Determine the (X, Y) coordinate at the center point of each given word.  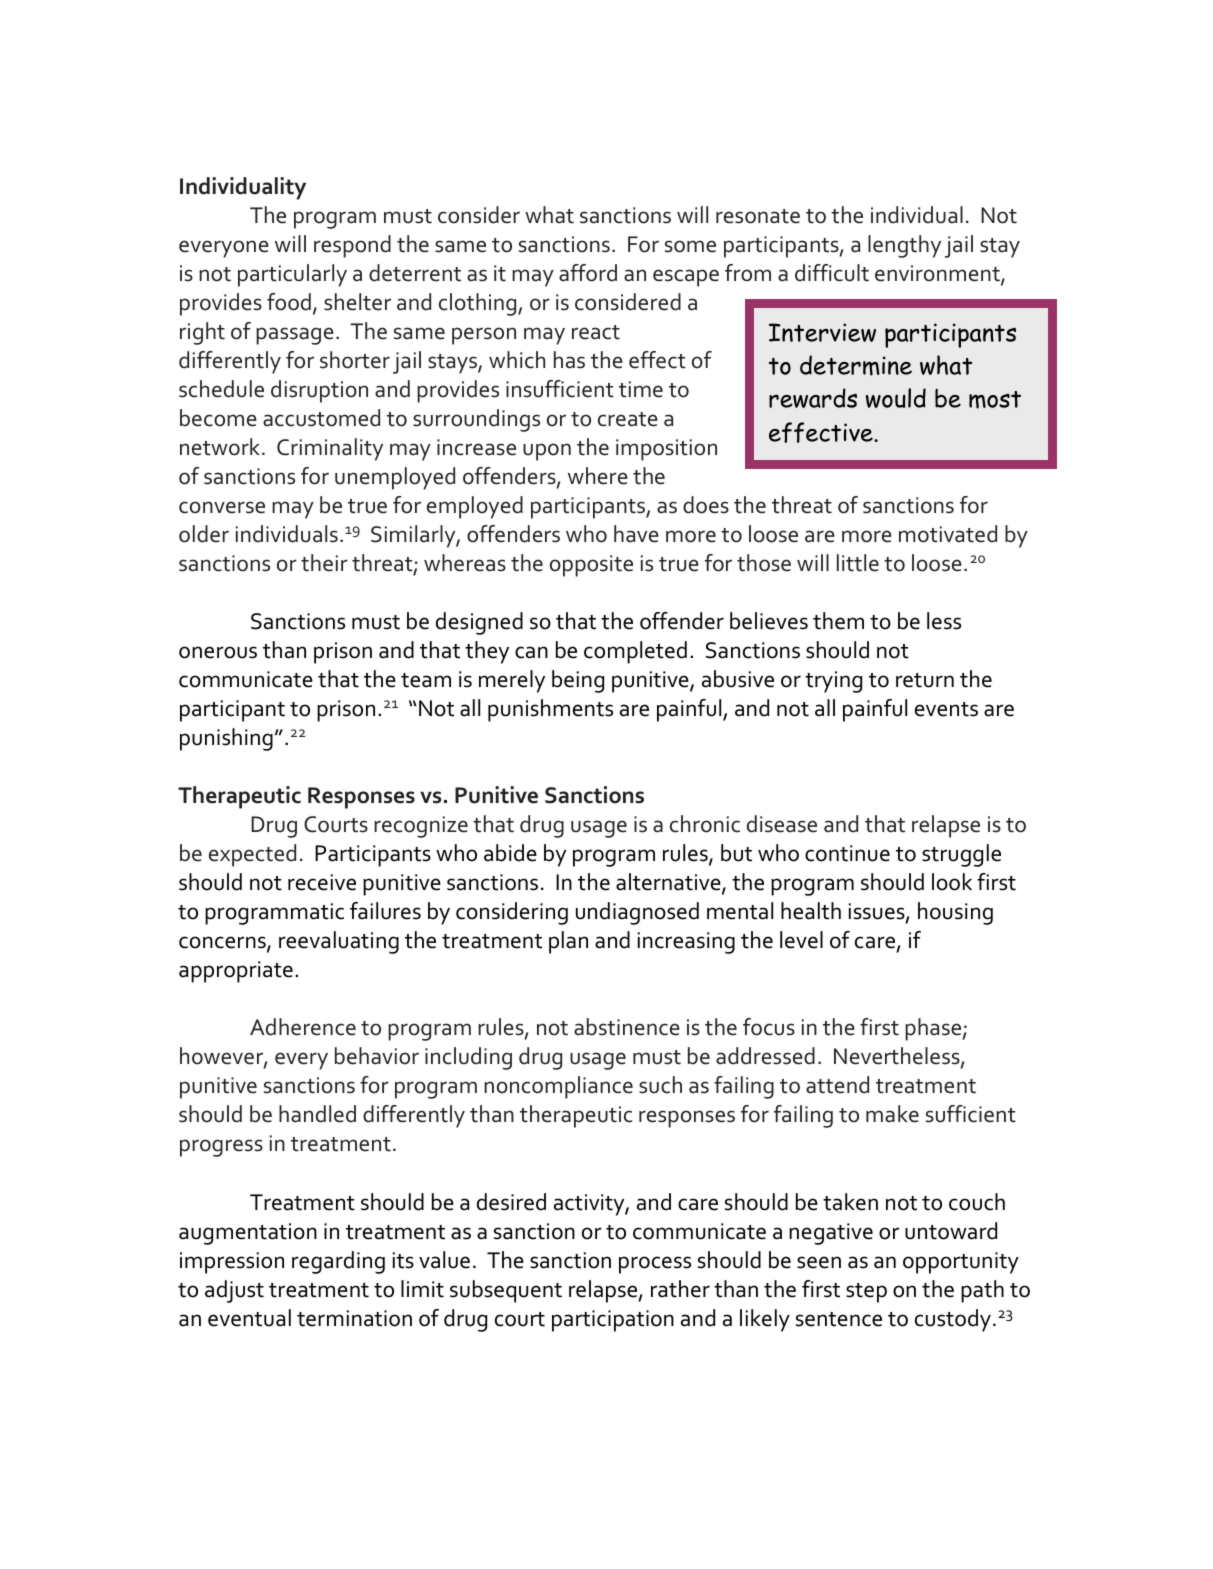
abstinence (627, 1027)
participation (613, 1321)
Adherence (303, 1027)
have (636, 534)
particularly (292, 275)
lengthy (904, 246)
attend (837, 1085)
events (946, 709)
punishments (550, 710)
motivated (948, 534)
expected (252, 855)
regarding (338, 1262)
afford (588, 273)
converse (222, 507)
